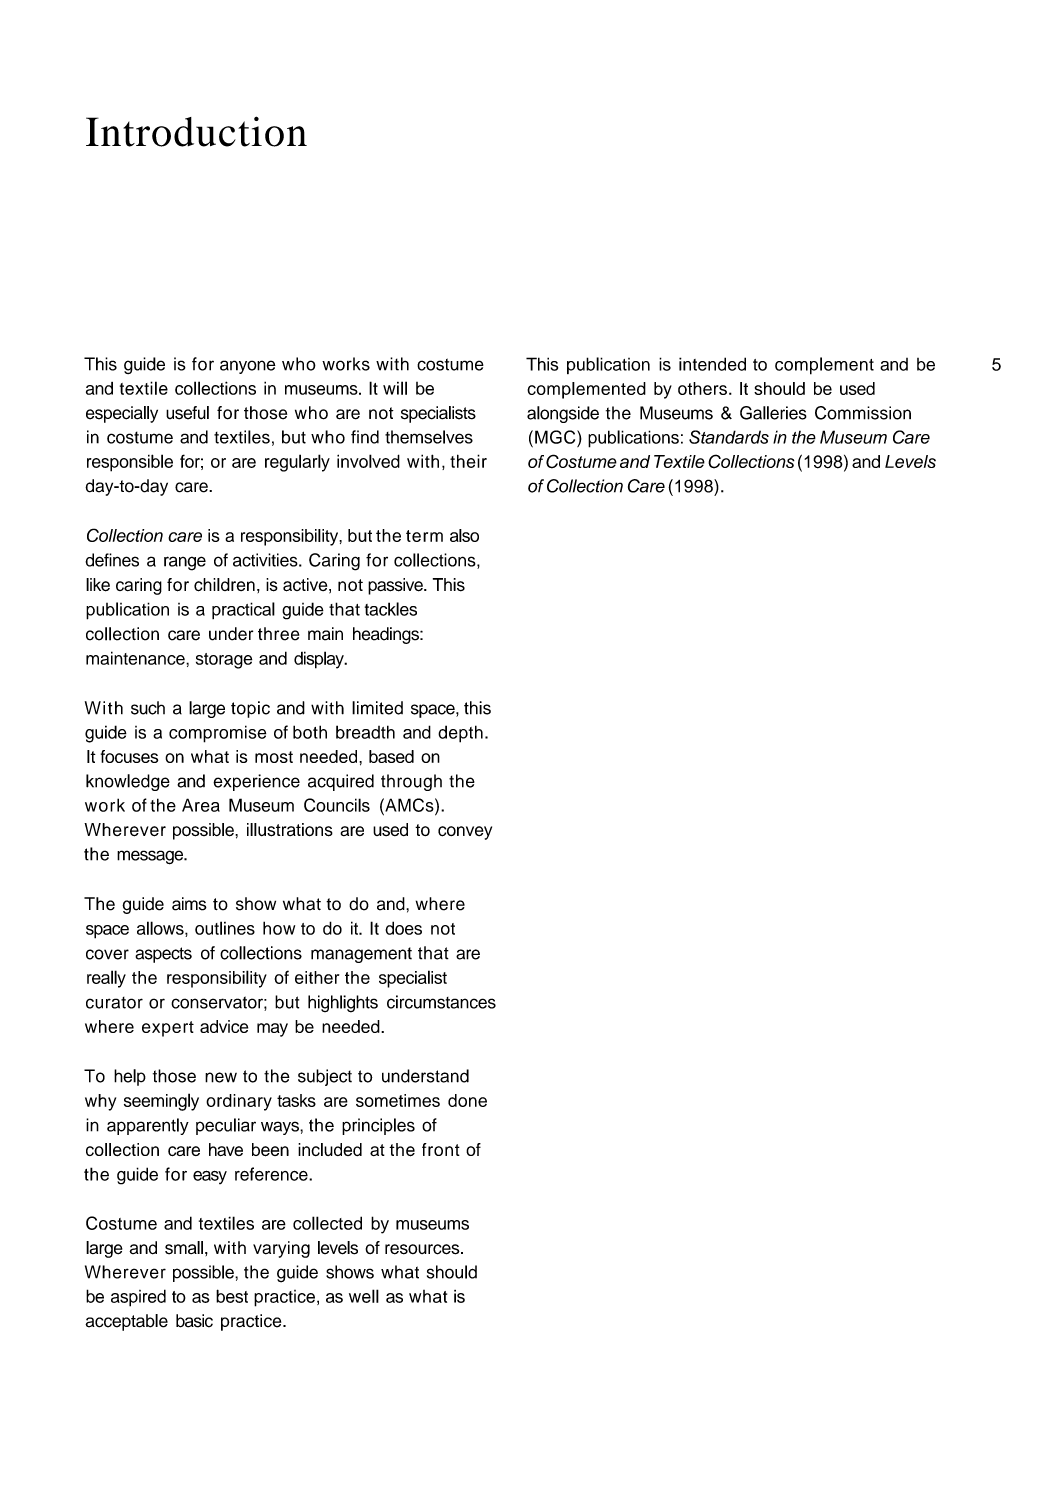  What do you see at coordinates (217, 734) in the screenshot?
I see `compromise` at bounding box center [217, 734].
